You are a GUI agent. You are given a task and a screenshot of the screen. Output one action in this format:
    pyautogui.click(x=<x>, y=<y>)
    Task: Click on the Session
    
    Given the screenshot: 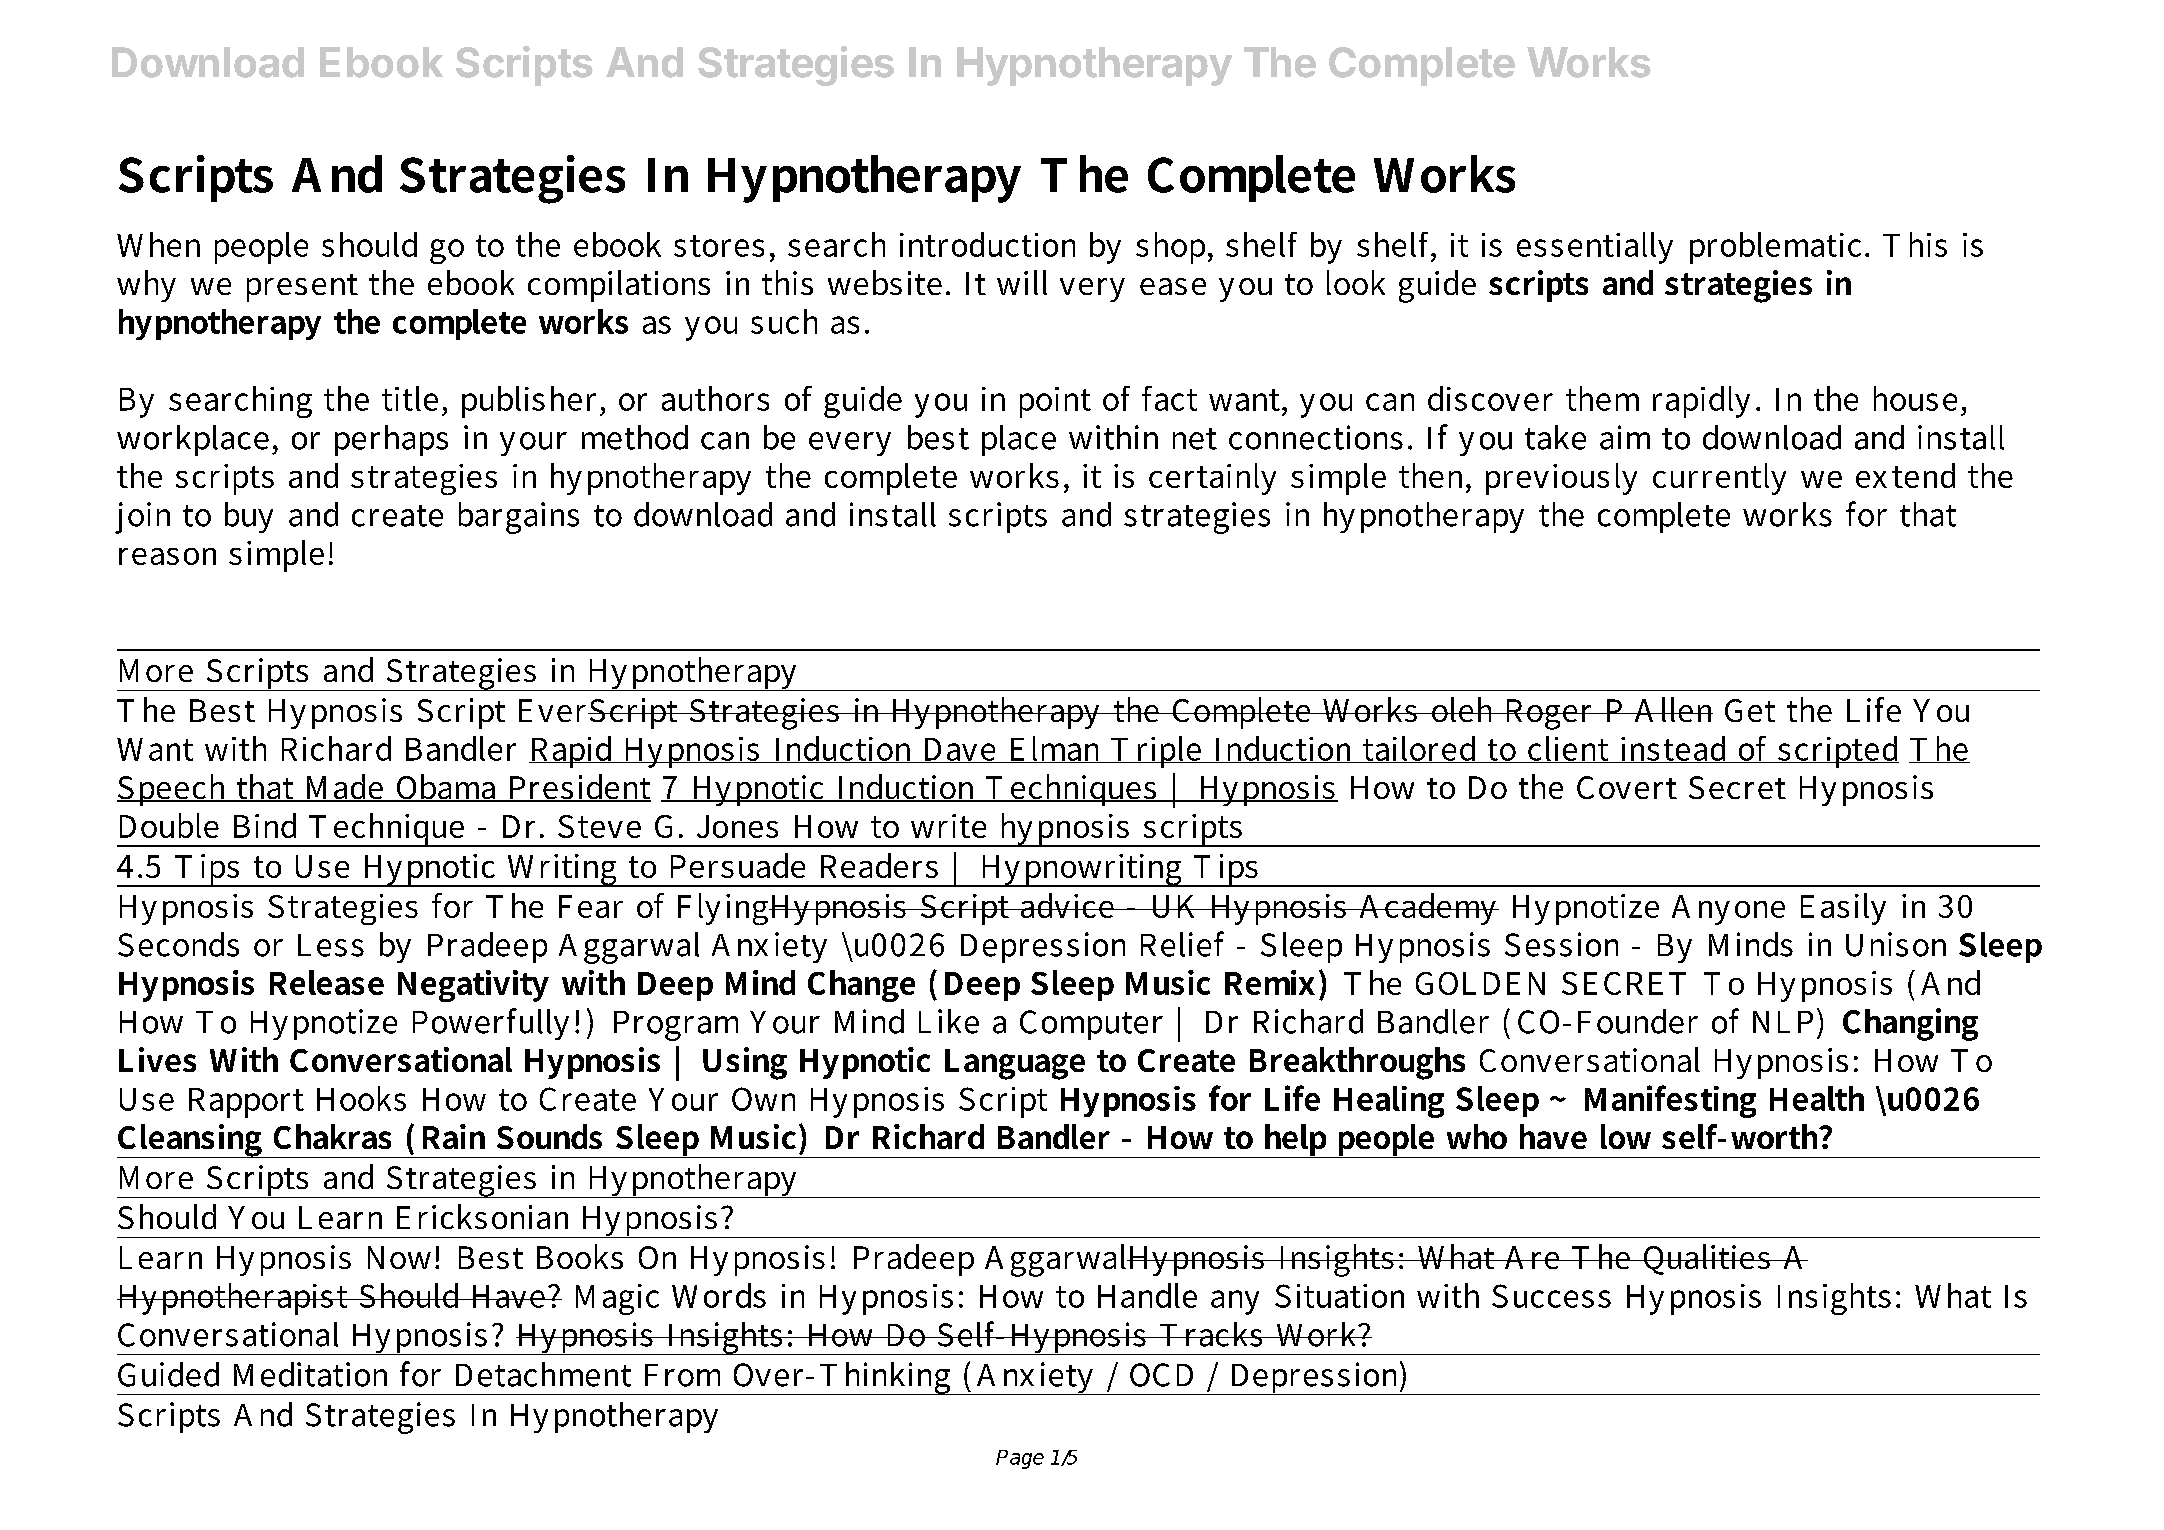 What is the action you would take?
    pyautogui.click(x=1561, y=944)
